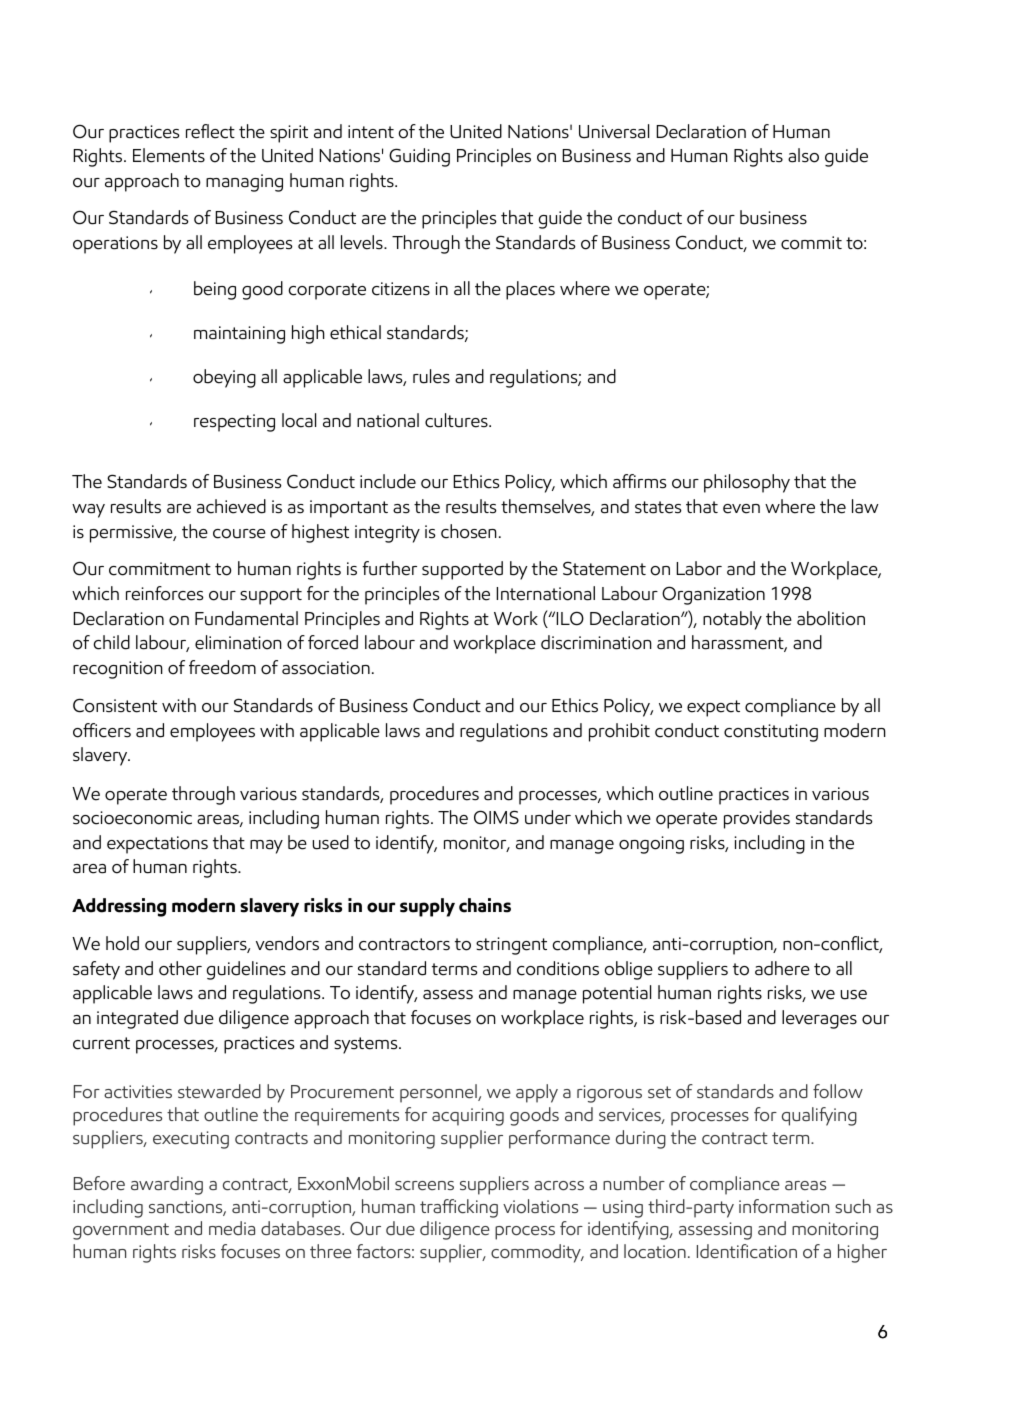 The height and width of the page is (1428, 1011). What do you see at coordinates (231, 506) in the page?
I see `achieved` at bounding box center [231, 506].
